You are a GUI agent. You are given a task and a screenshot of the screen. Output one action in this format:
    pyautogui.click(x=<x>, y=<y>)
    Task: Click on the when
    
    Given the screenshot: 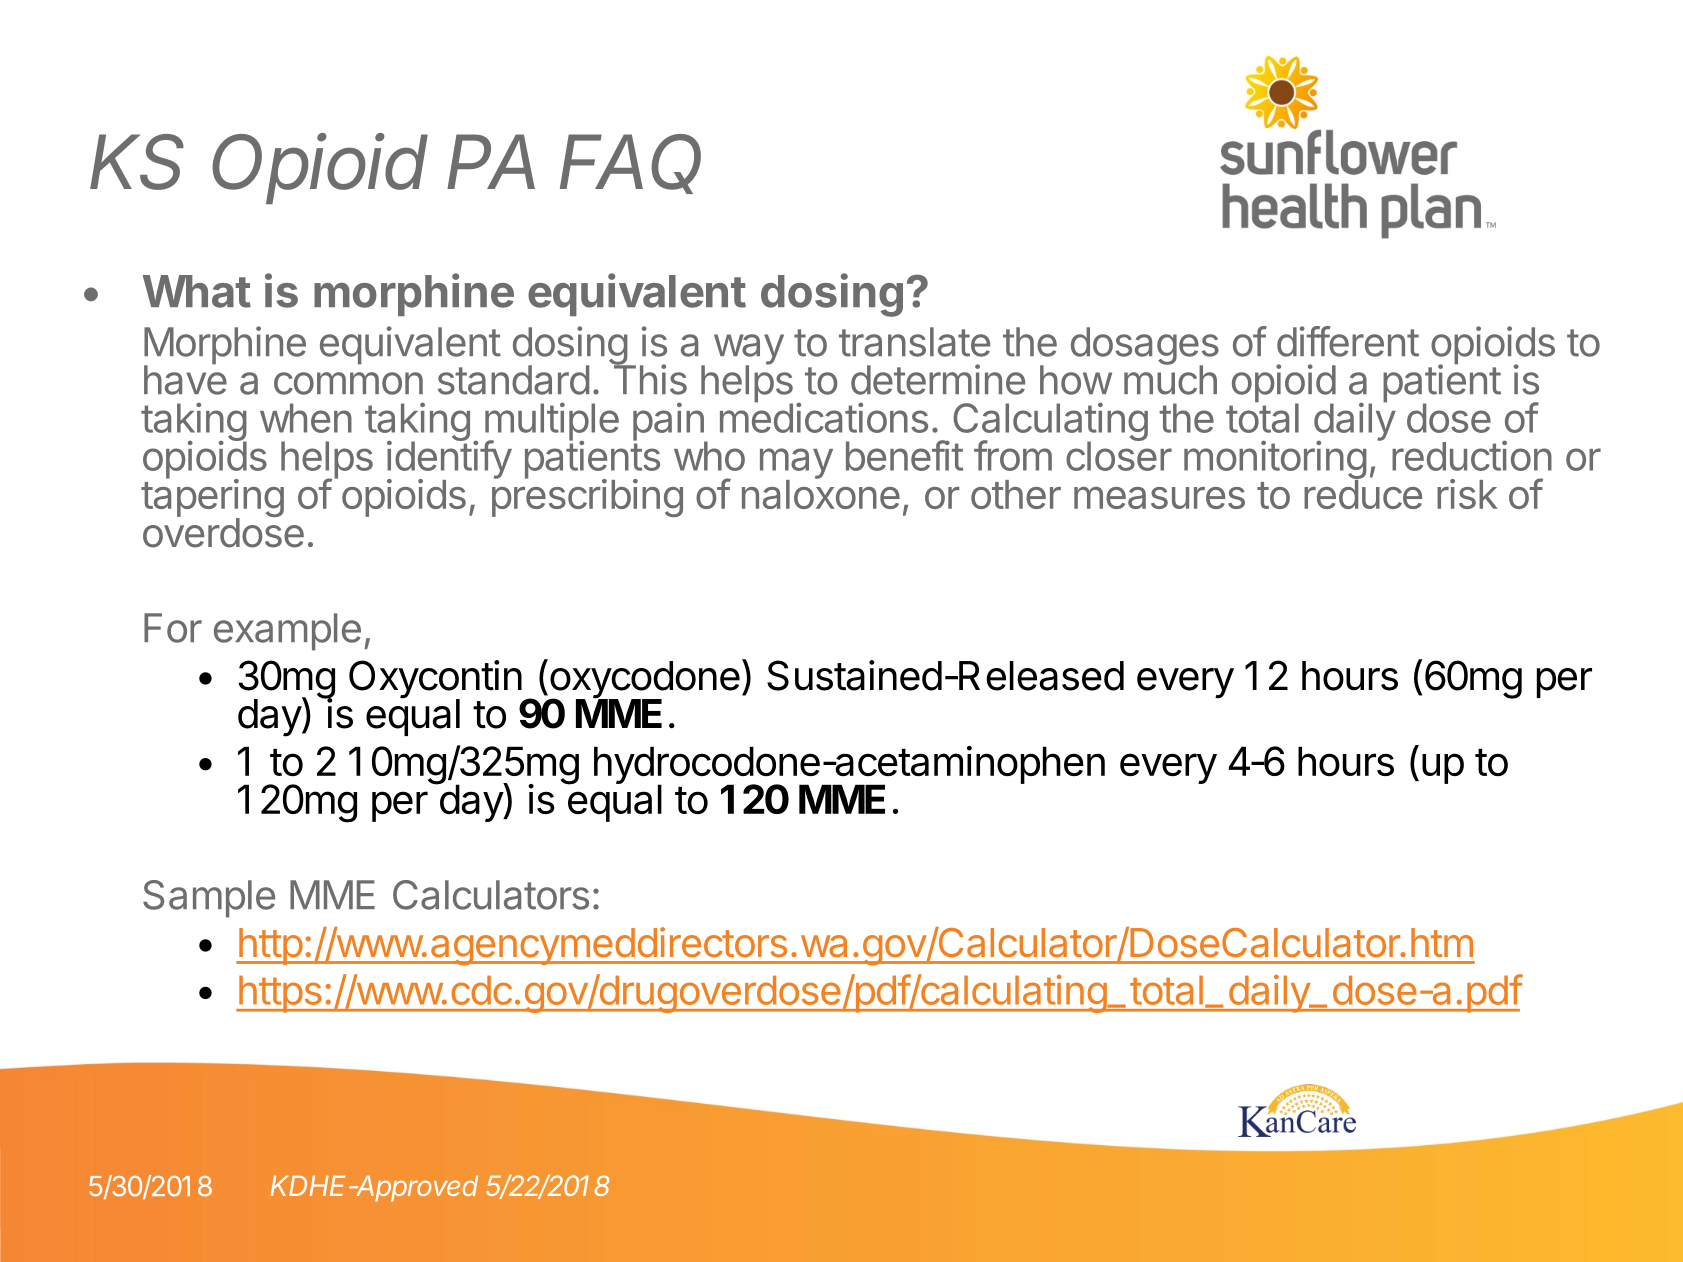 What is the action you would take?
    pyautogui.click(x=306, y=418)
